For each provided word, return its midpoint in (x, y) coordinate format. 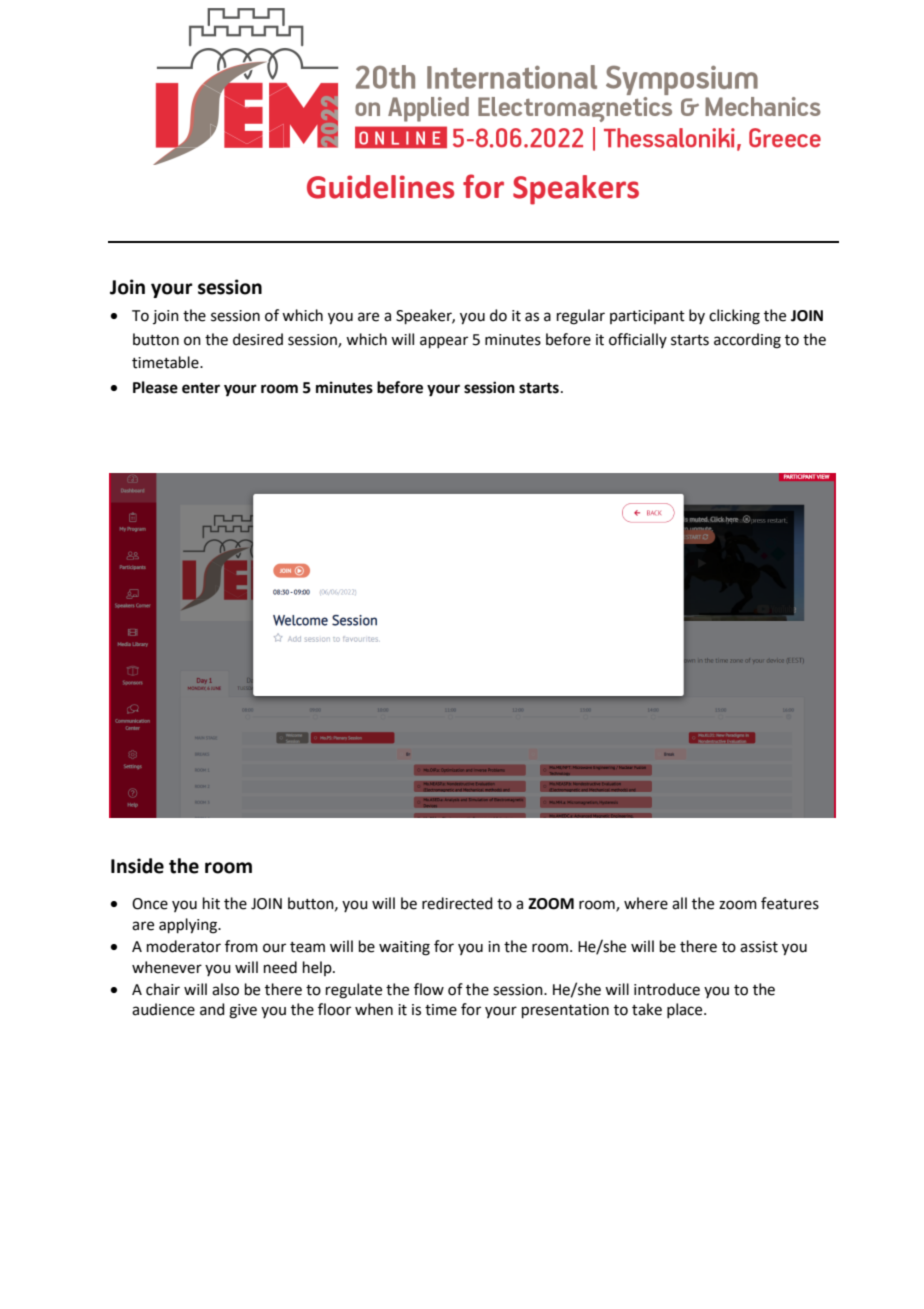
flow (429, 989)
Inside (137, 866)
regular (581, 317)
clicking (734, 317)
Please (155, 387)
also (225, 989)
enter (201, 388)
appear (444, 342)
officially (638, 340)
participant (647, 317)
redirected (457, 903)
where (646, 903)
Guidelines (380, 187)
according (747, 341)
